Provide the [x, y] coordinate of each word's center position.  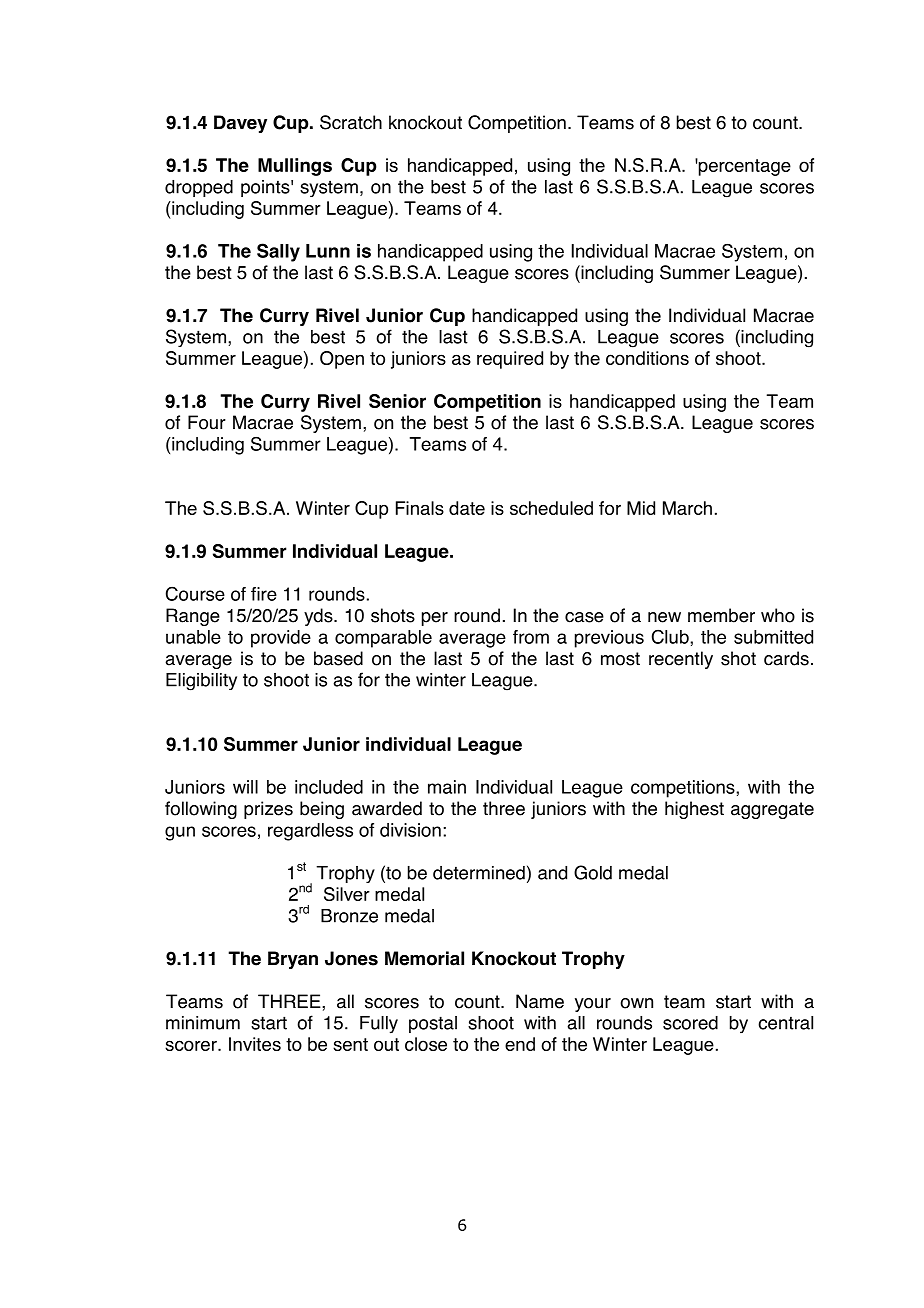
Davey [240, 124]
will [245, 787]
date [467, 508]
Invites [255, 1044]
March [687, 508]
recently [681, 660]
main [447, 787]
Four [207, 422]
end [520, 1044]
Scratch [351, 122]
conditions [647, 358]
